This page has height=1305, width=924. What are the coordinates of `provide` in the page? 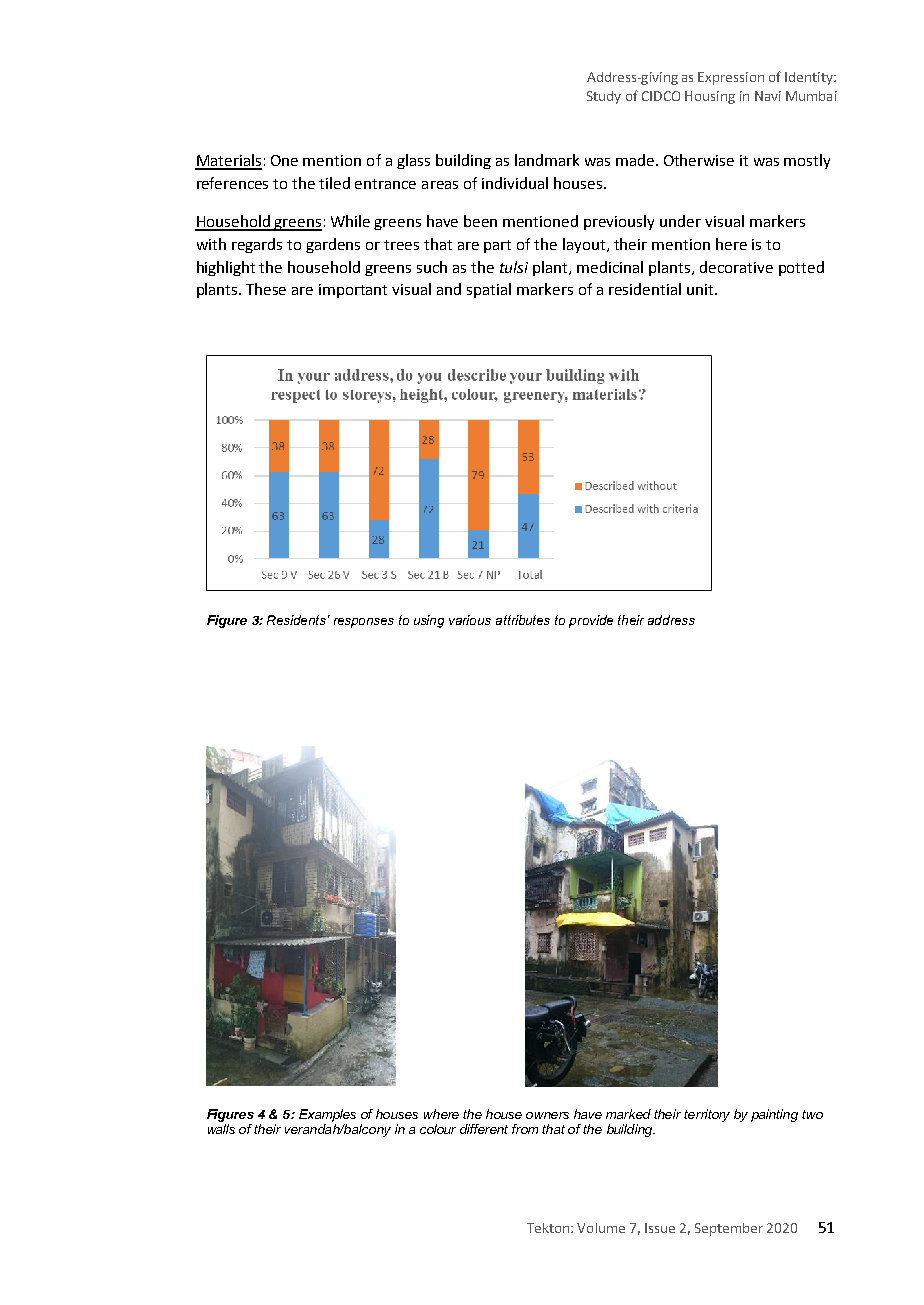 It's located at (591, 621).
